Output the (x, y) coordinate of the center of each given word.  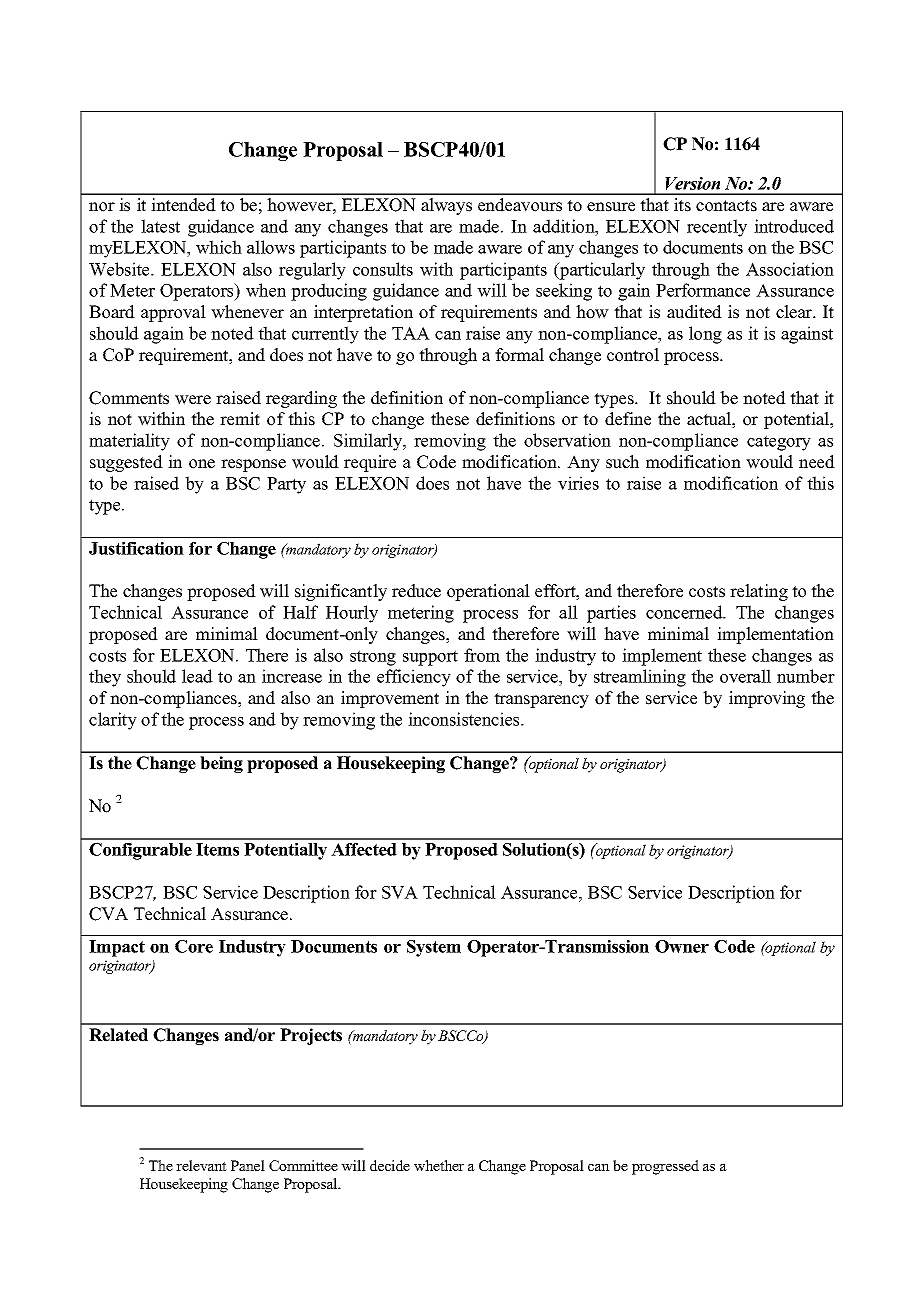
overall (745, 676)
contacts (726, 206)
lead (197, 676)
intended (183, 205)
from (482, 655)
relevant (201, 1165)
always (446, 206)
